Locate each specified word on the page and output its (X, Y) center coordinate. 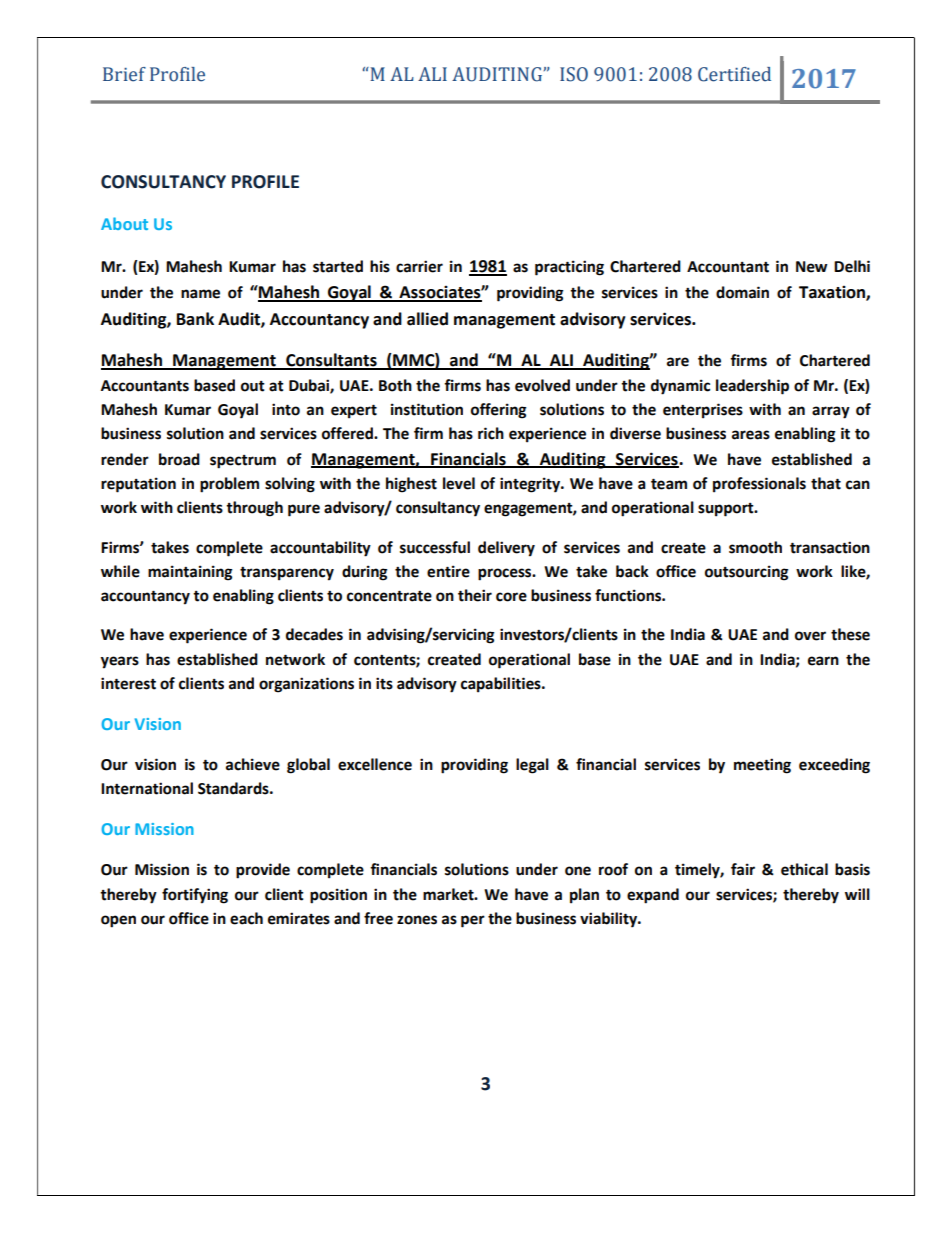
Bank (195, 319)
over (810, 636)
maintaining (190, 573)
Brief (124, 74)
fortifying (195, 896)
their (475, 595)
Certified (734, 74)
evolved (542, 385)
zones (417, 920)
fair (743, 869)
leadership (752, 387)
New (812, 267)
